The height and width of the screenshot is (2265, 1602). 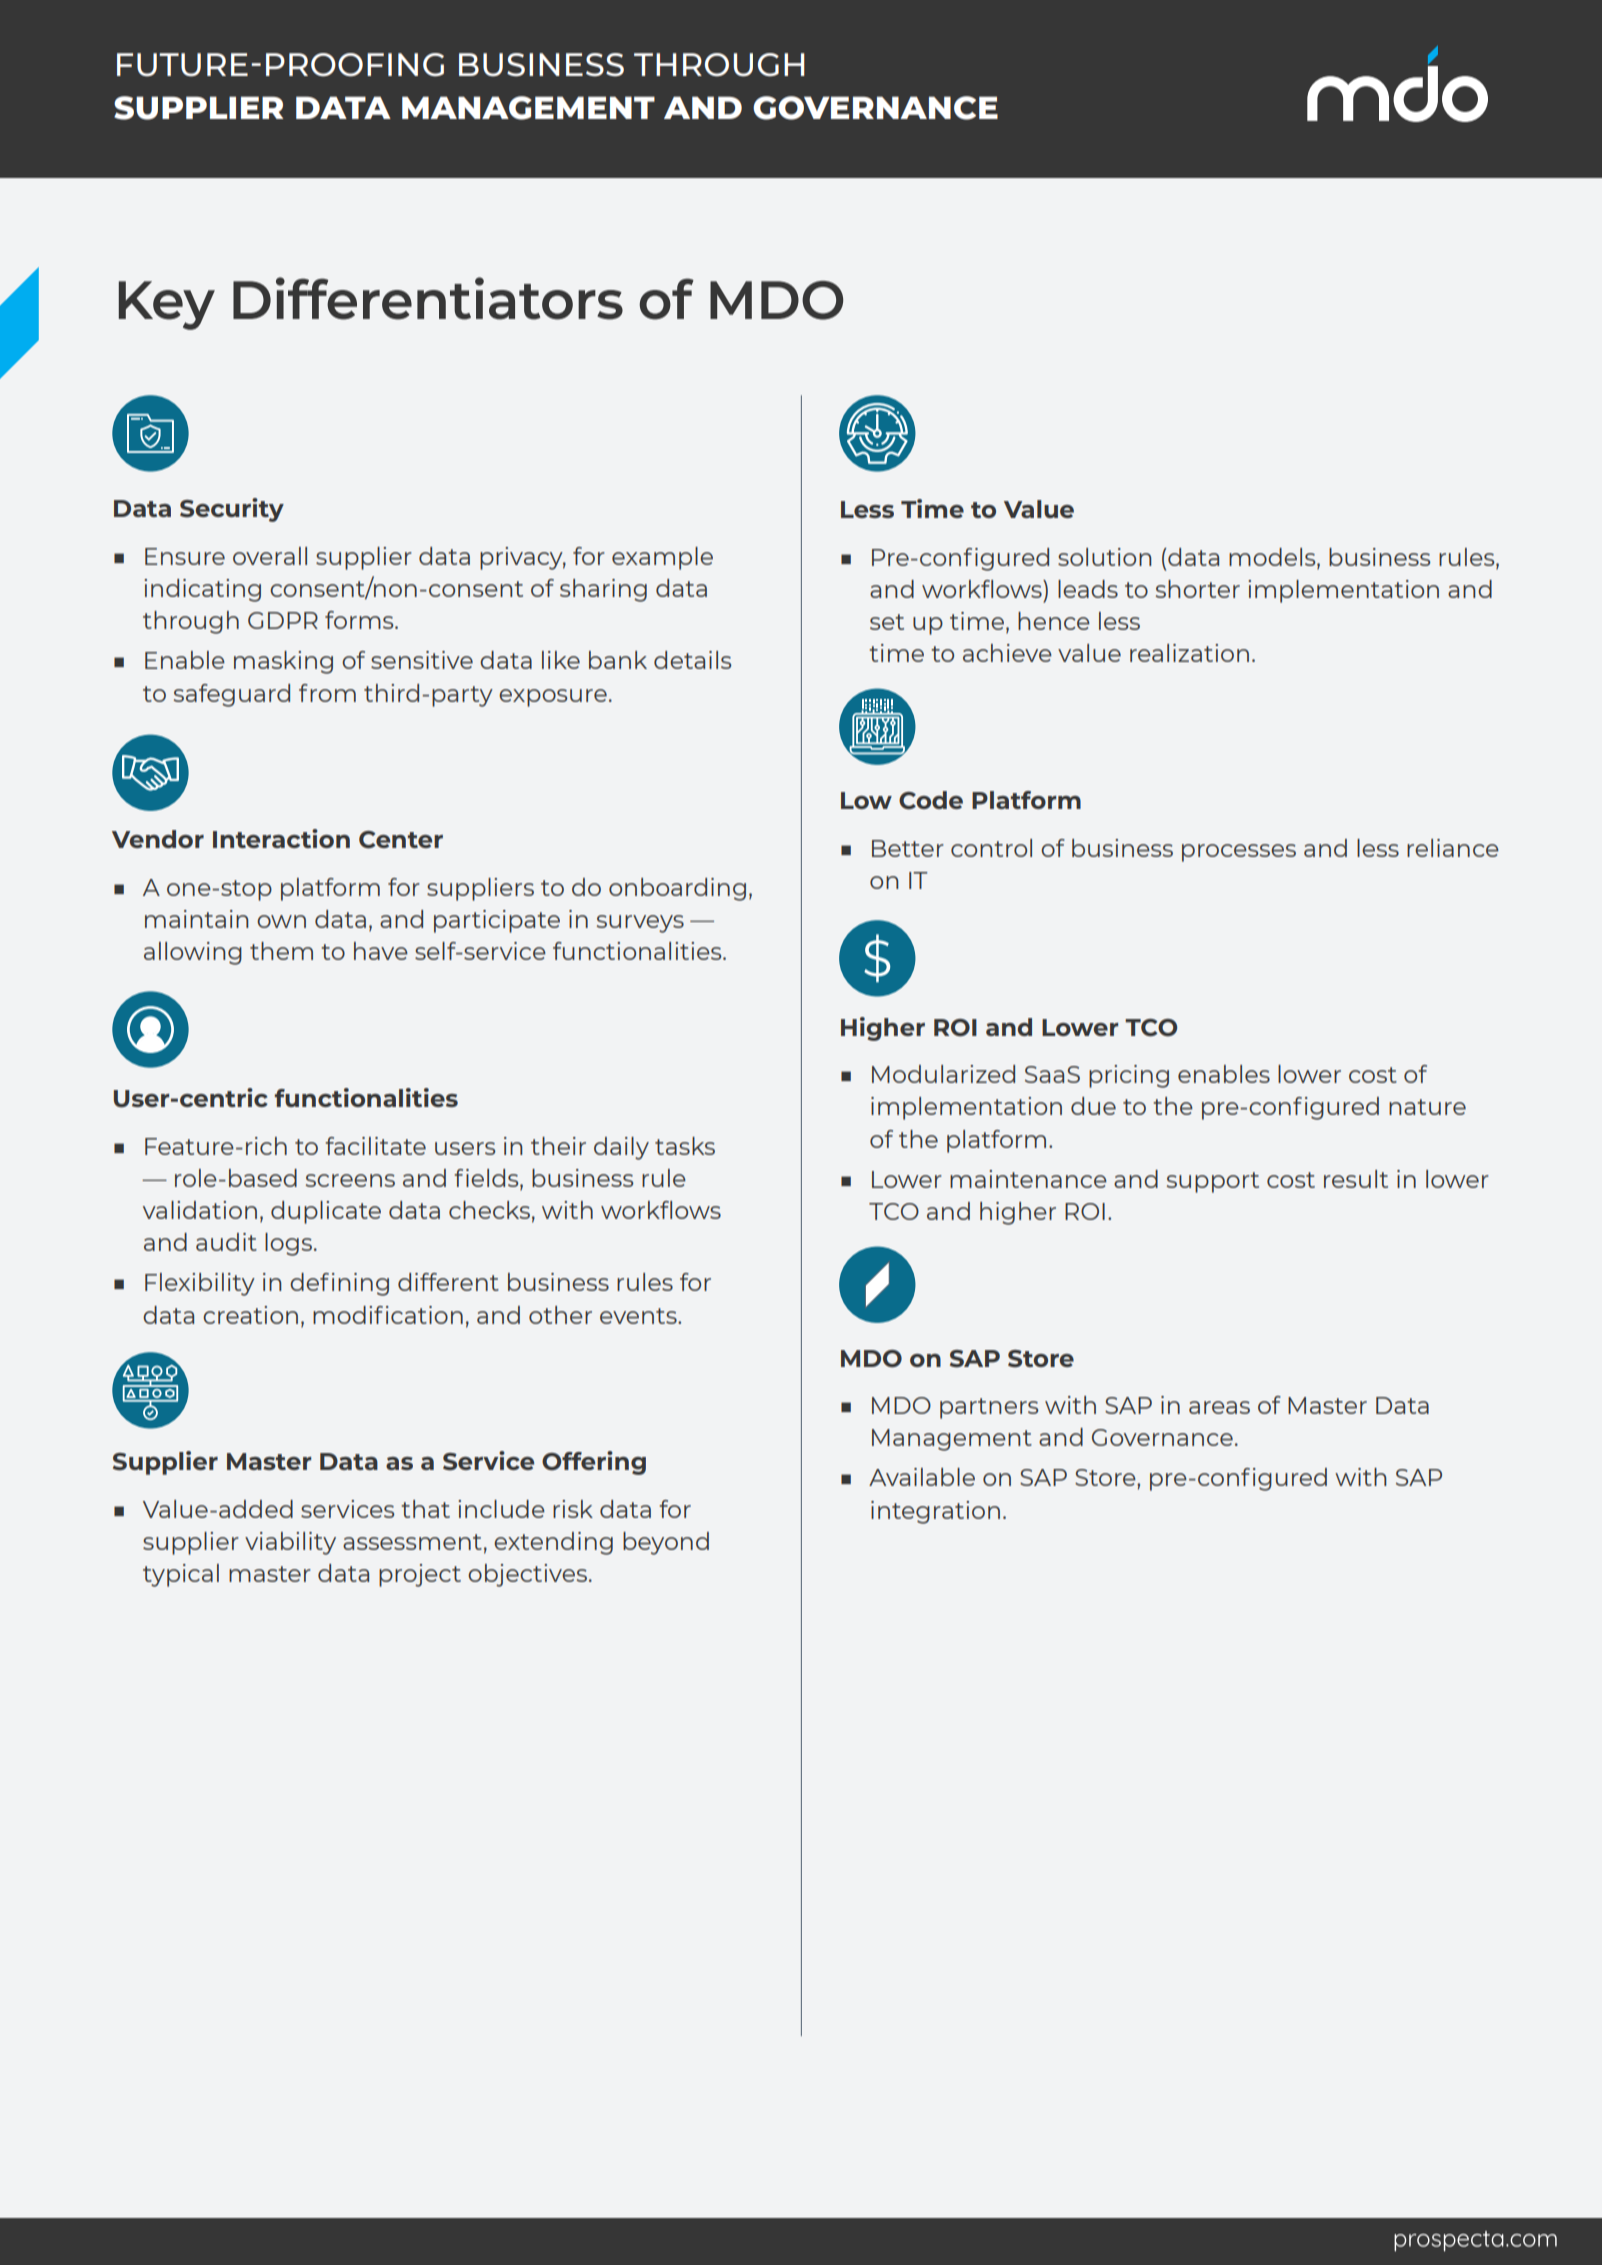 What do you see at coordinates (167, 305) in the screenshot?
I see `Key` at bounding box center [167, 305].
